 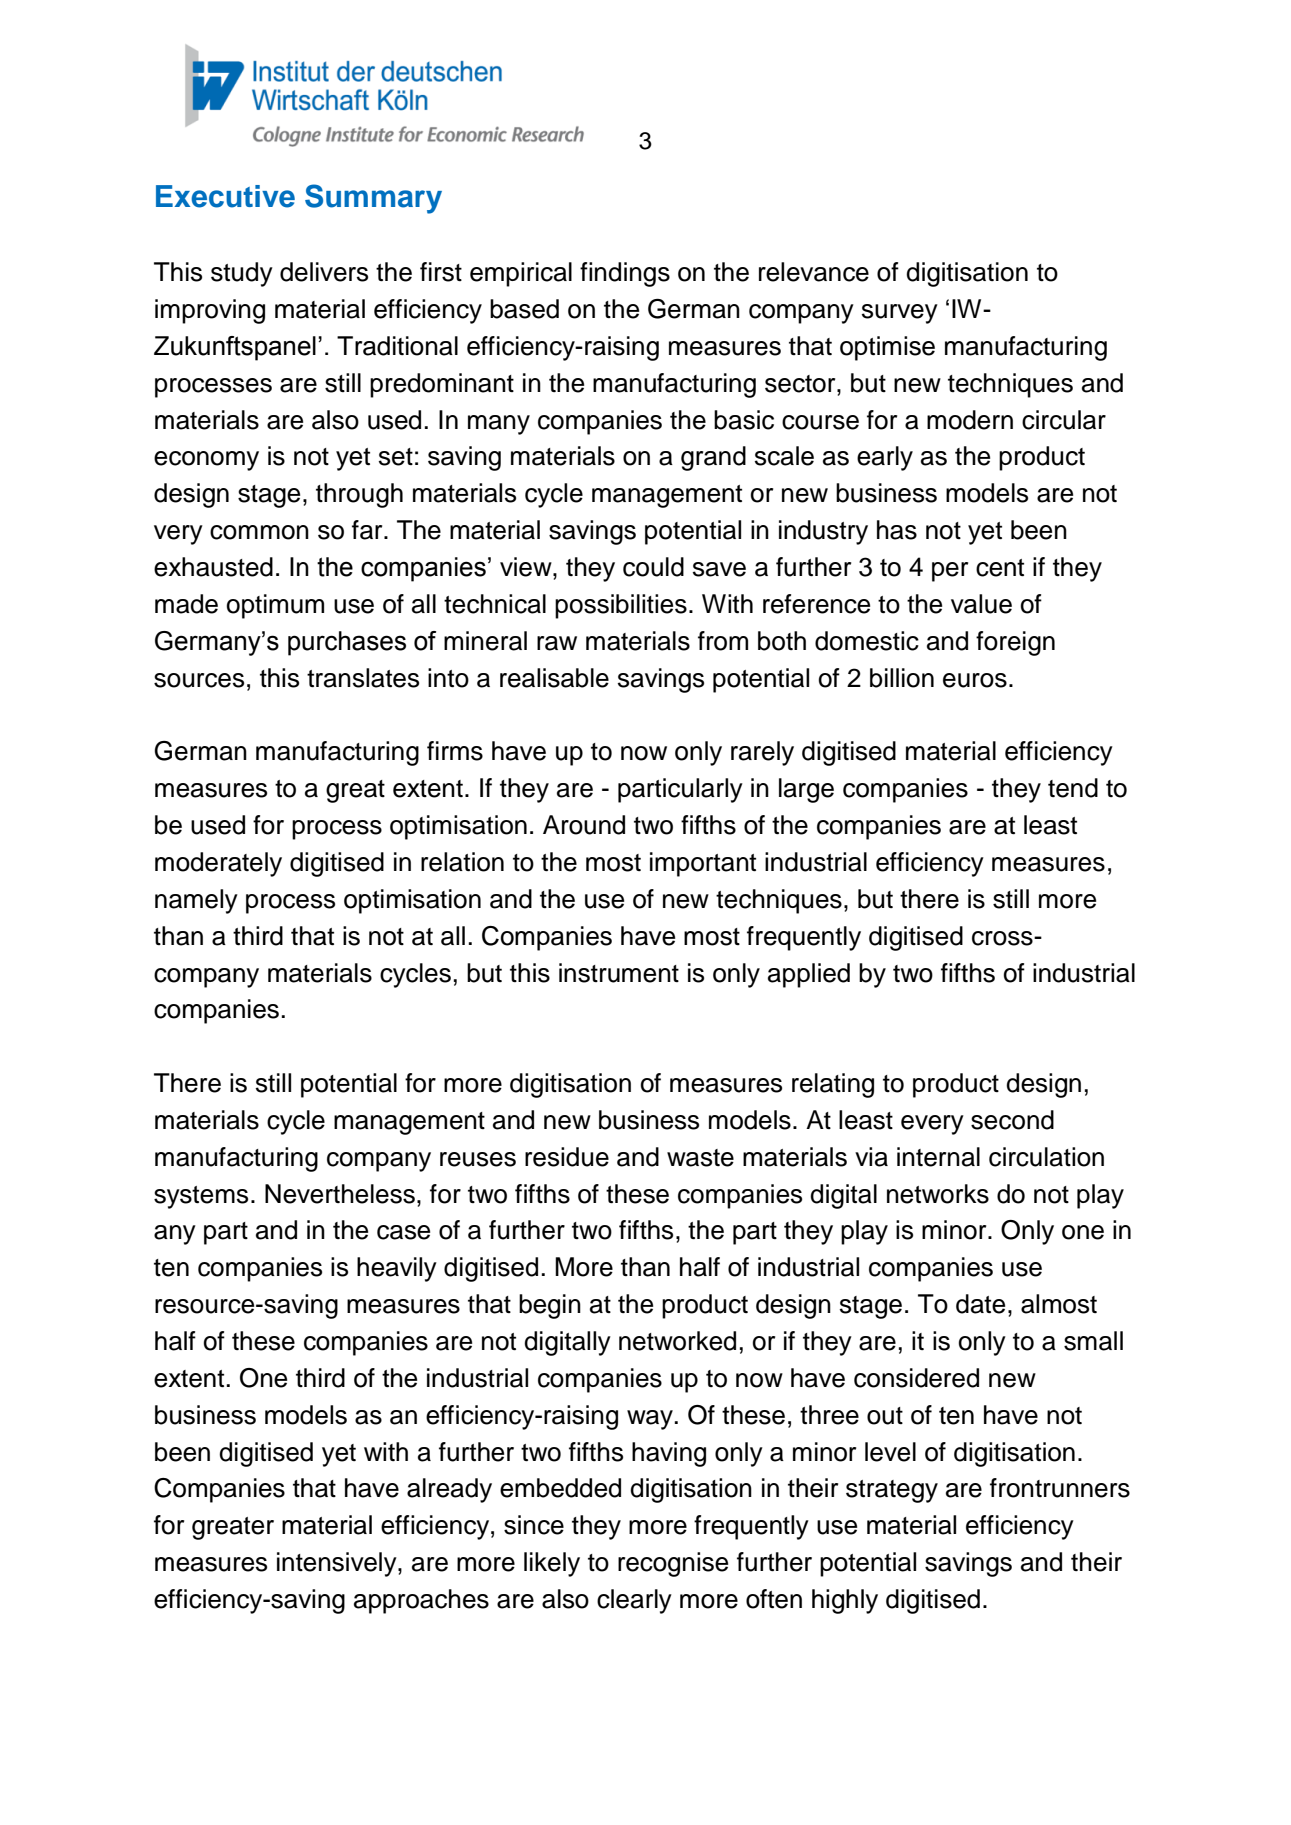 What do you see at coordinates (340, 1194) in the screenshot?
I see `Nevertheless` at bounding box center [340, 1194].
